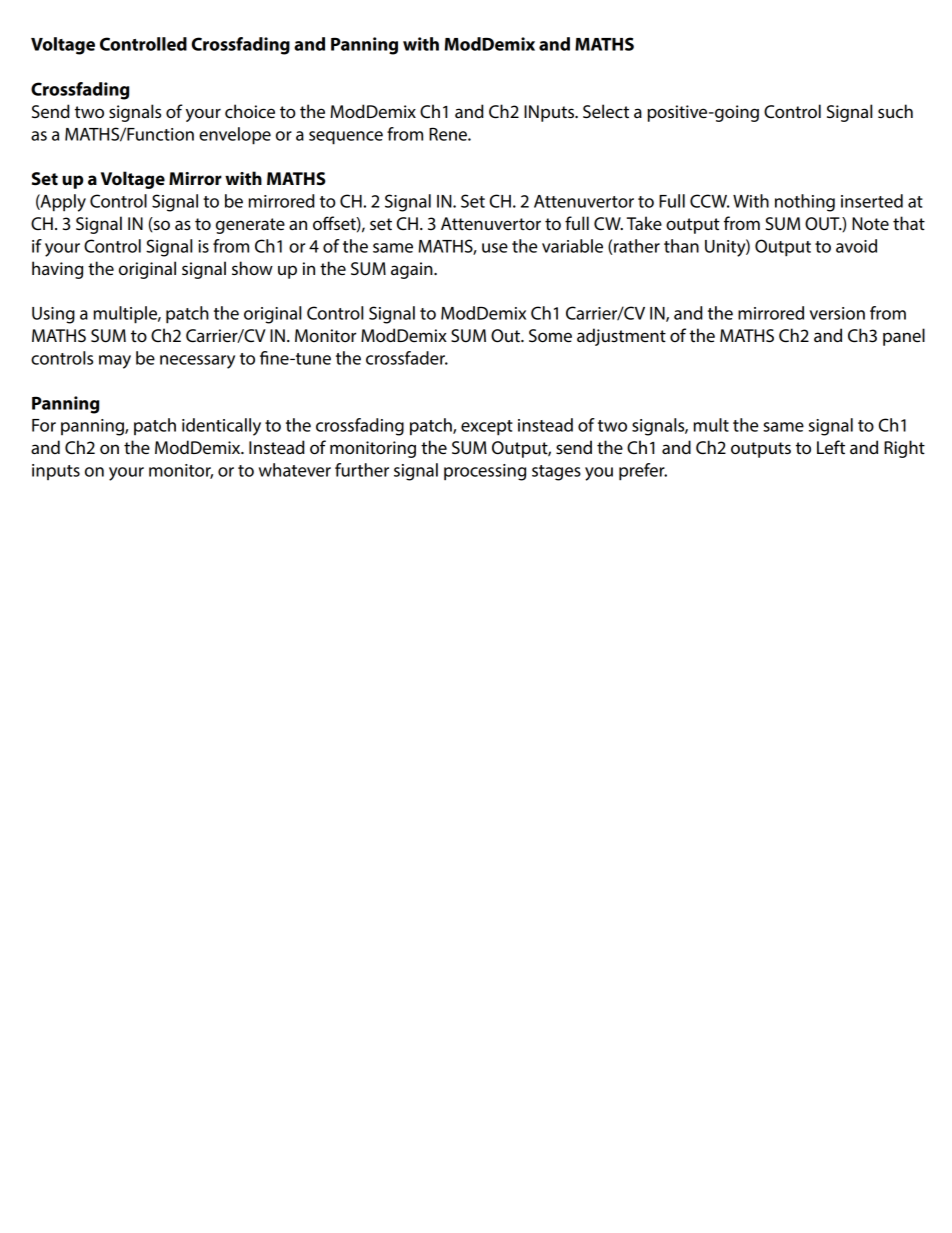  I want to click on may, so click(115, 362).
